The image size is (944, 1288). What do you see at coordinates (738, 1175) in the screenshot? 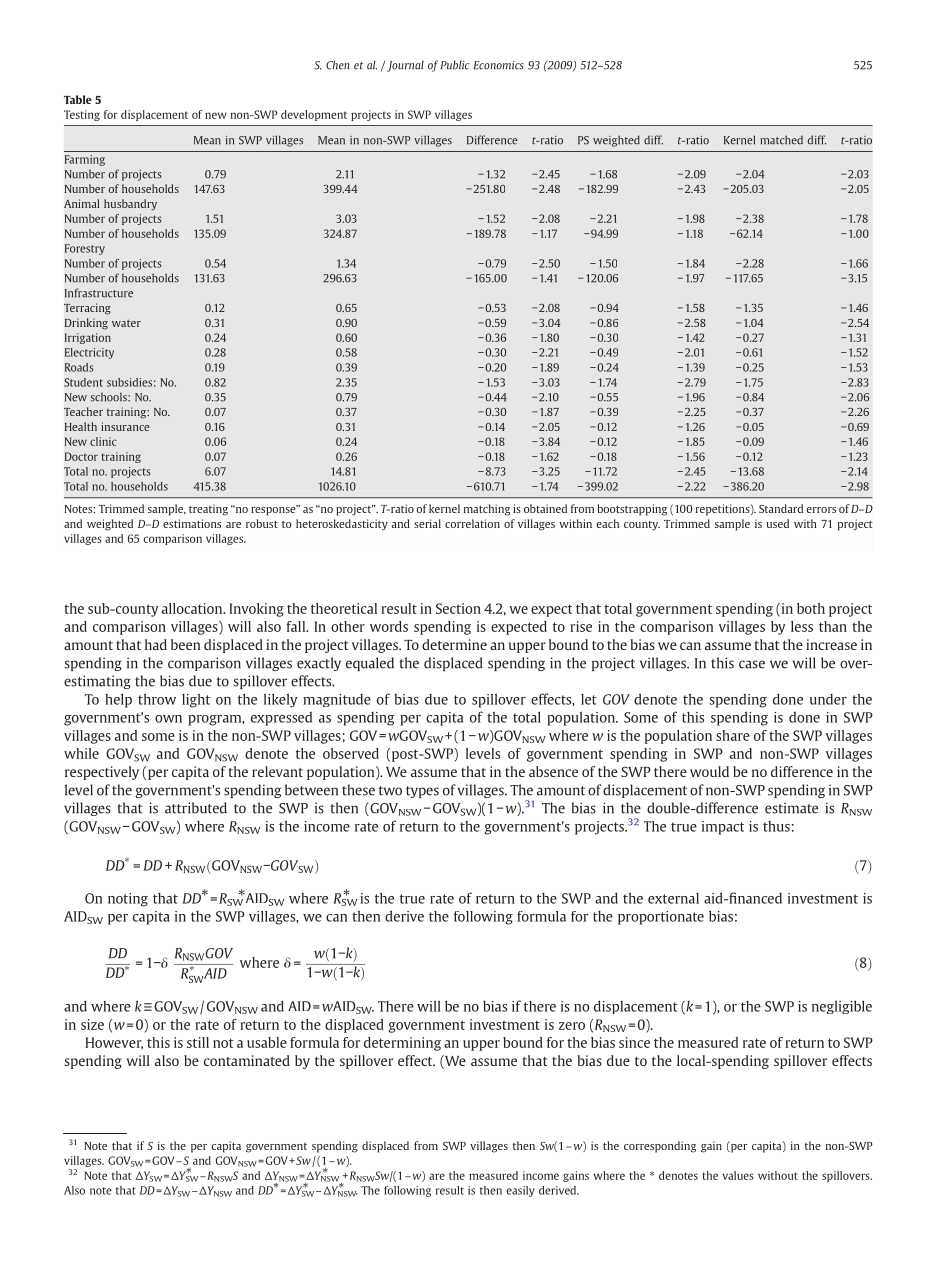
I see `values` at bounding box center [738, 1175].
